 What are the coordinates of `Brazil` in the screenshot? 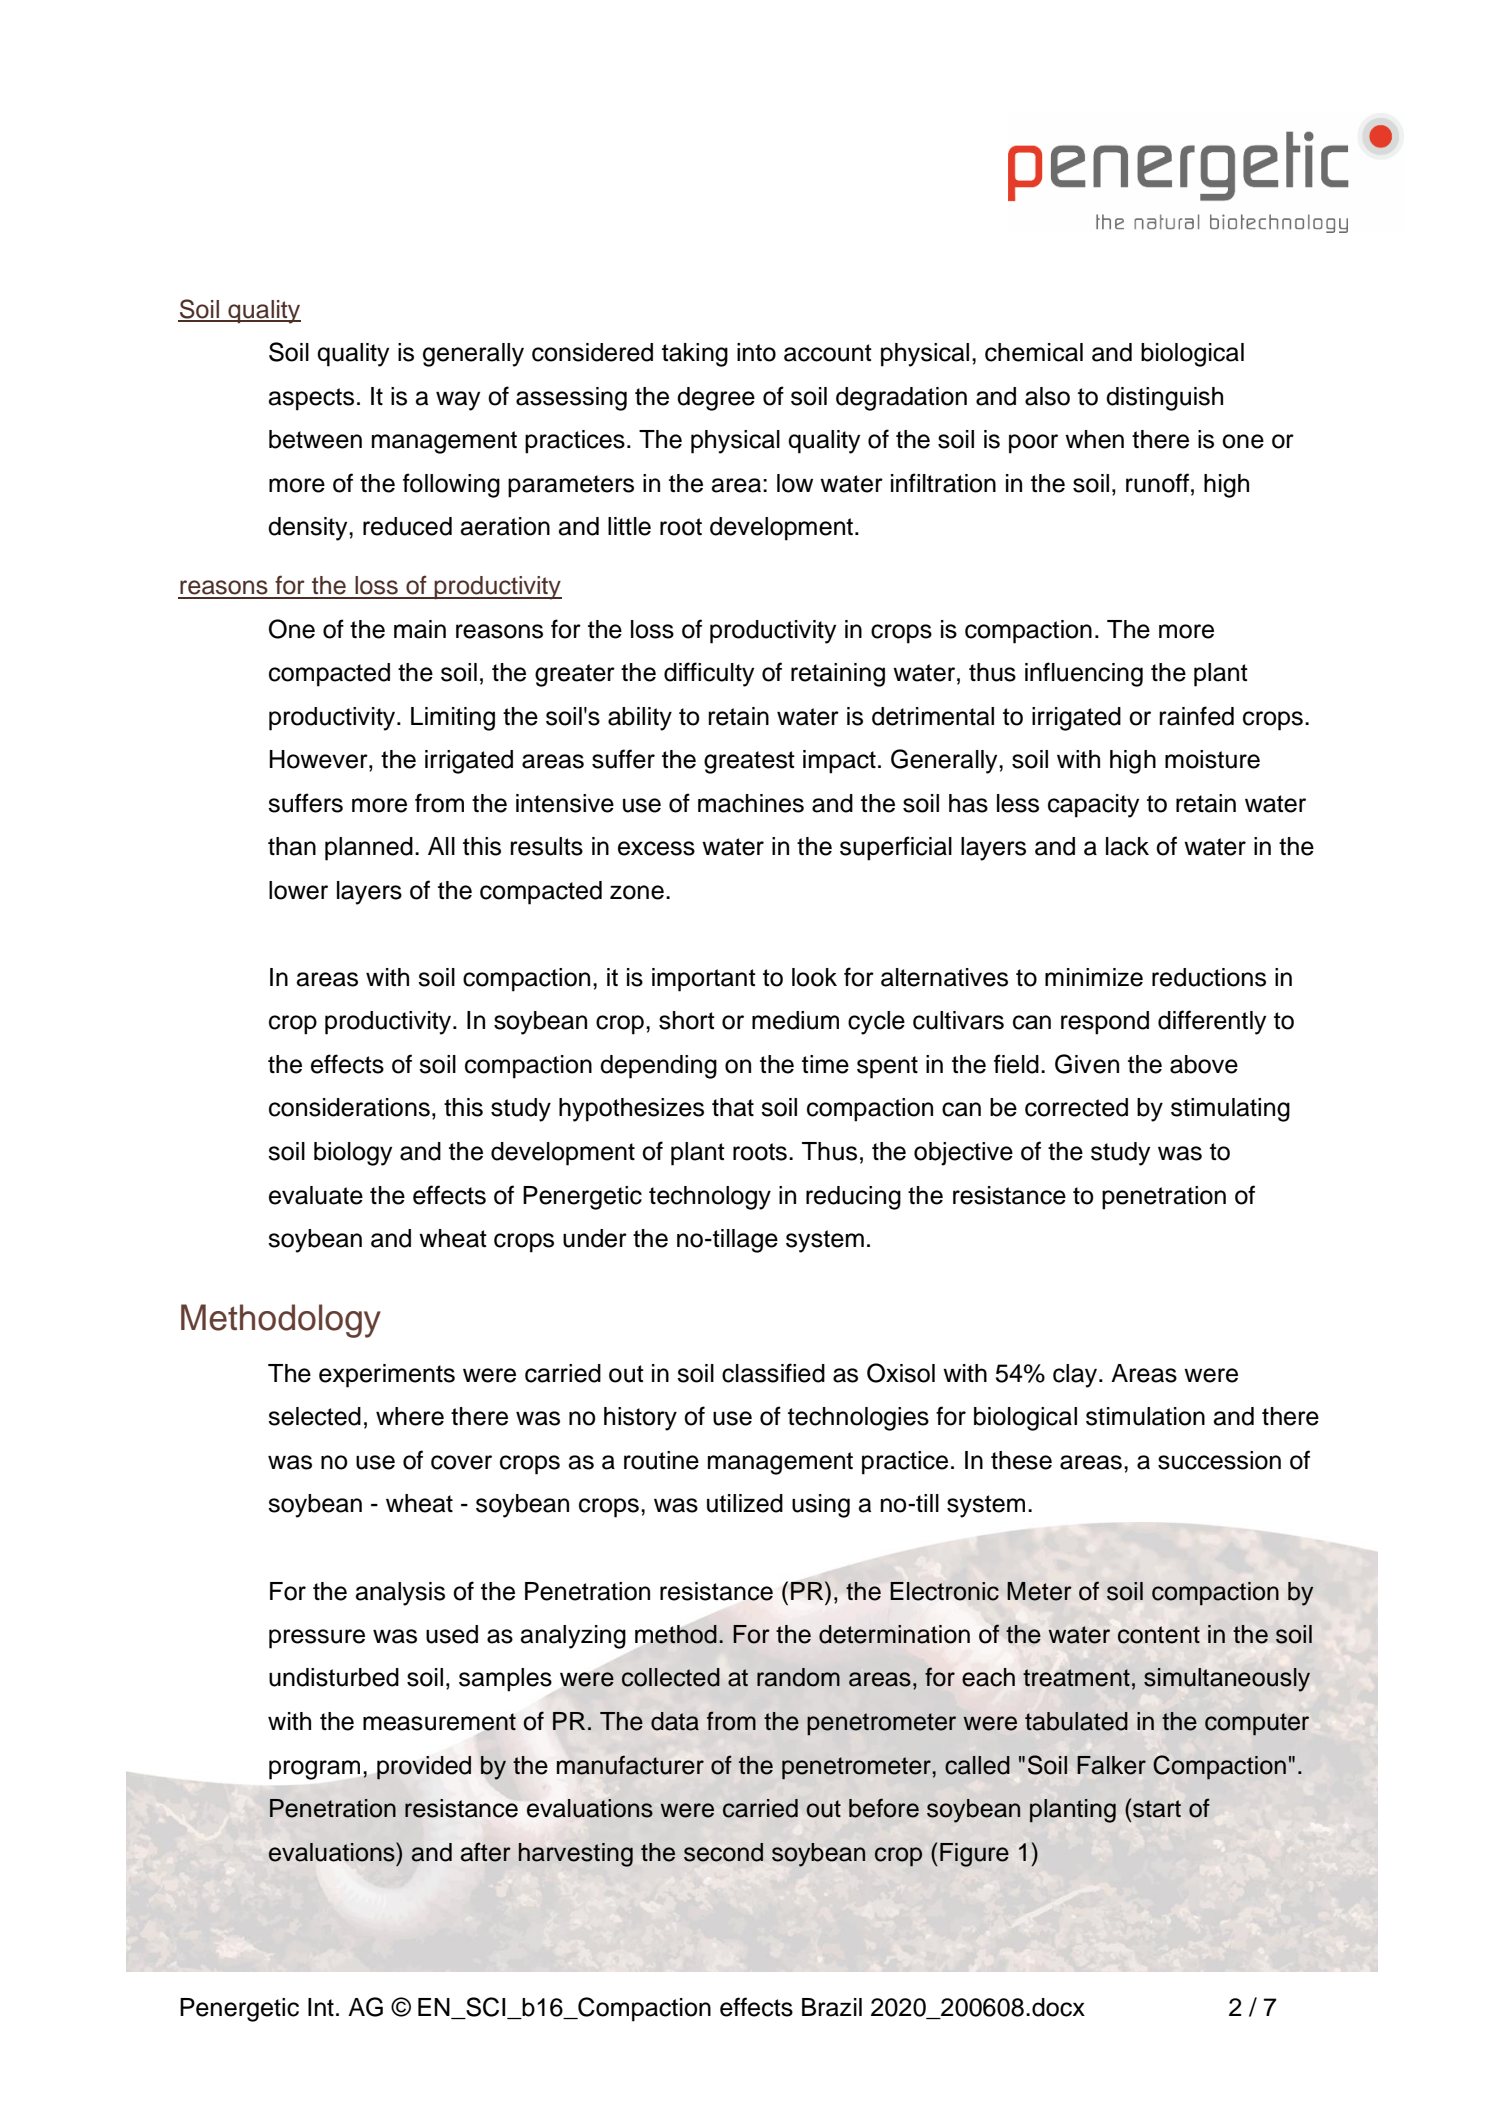 It's located at (832, 2007).
